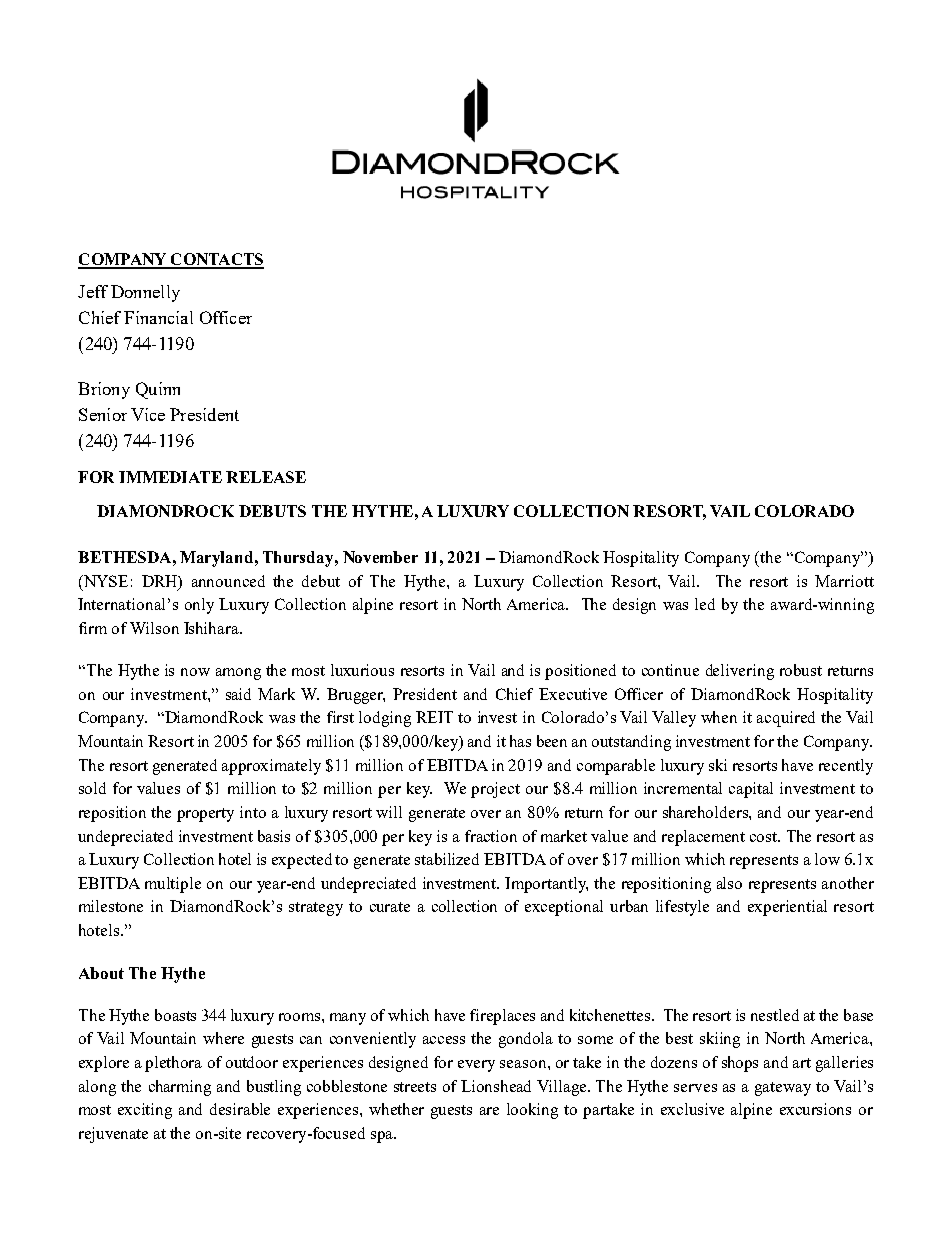 Image resolution: width=952 pixels, height=1233 pixels. Describe the element at coordinates (199, 606) in the page. I see `only` at that location.
